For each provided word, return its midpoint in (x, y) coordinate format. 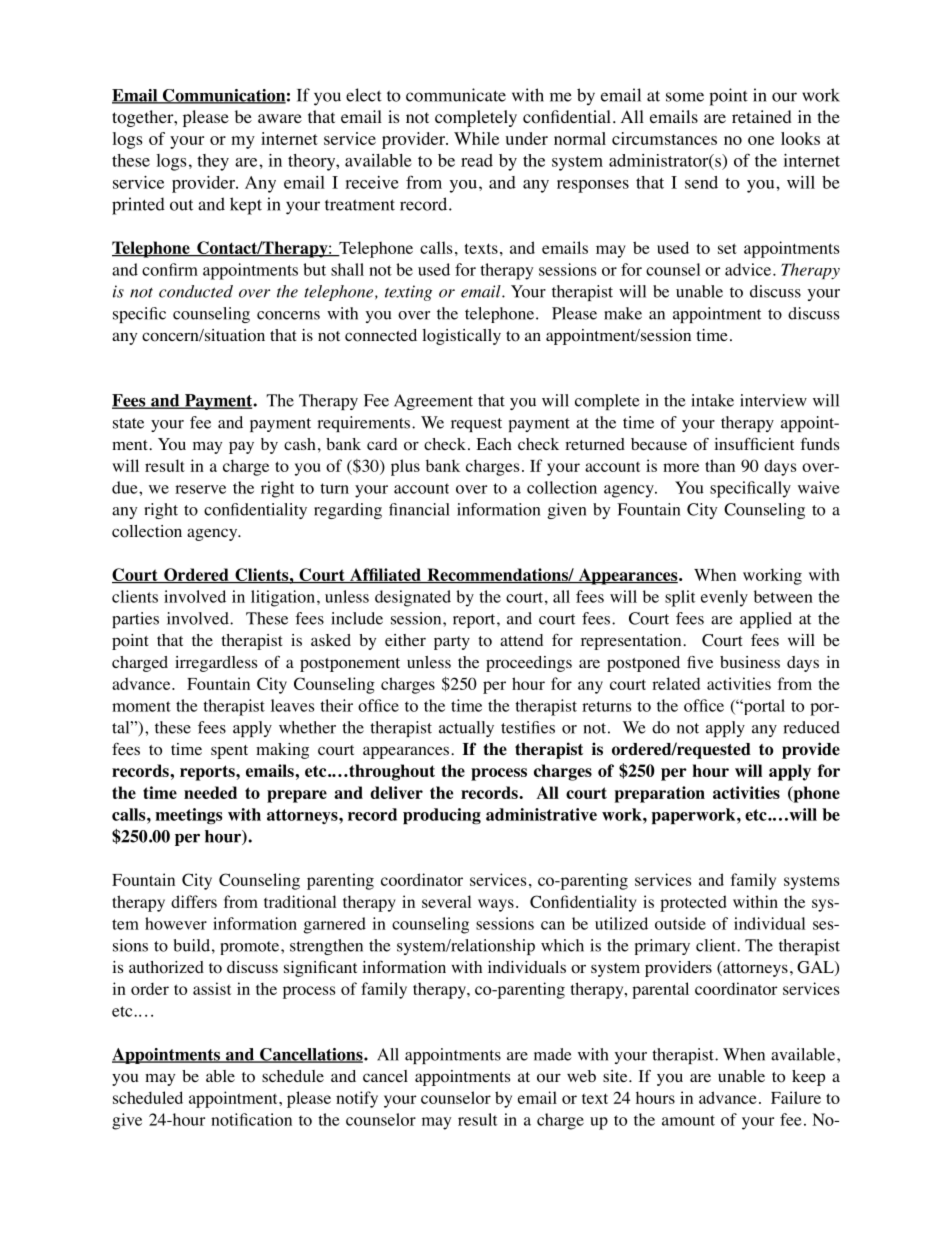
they (213, 162)
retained (762, 116)
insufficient (754, 444)
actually (466, 729)
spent (229, 752)
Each (494, 444)
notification (251, 1119)
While (476, 138)
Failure (796, 1097)
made (553, 1054)
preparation (660, 794)
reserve (200, 489)
